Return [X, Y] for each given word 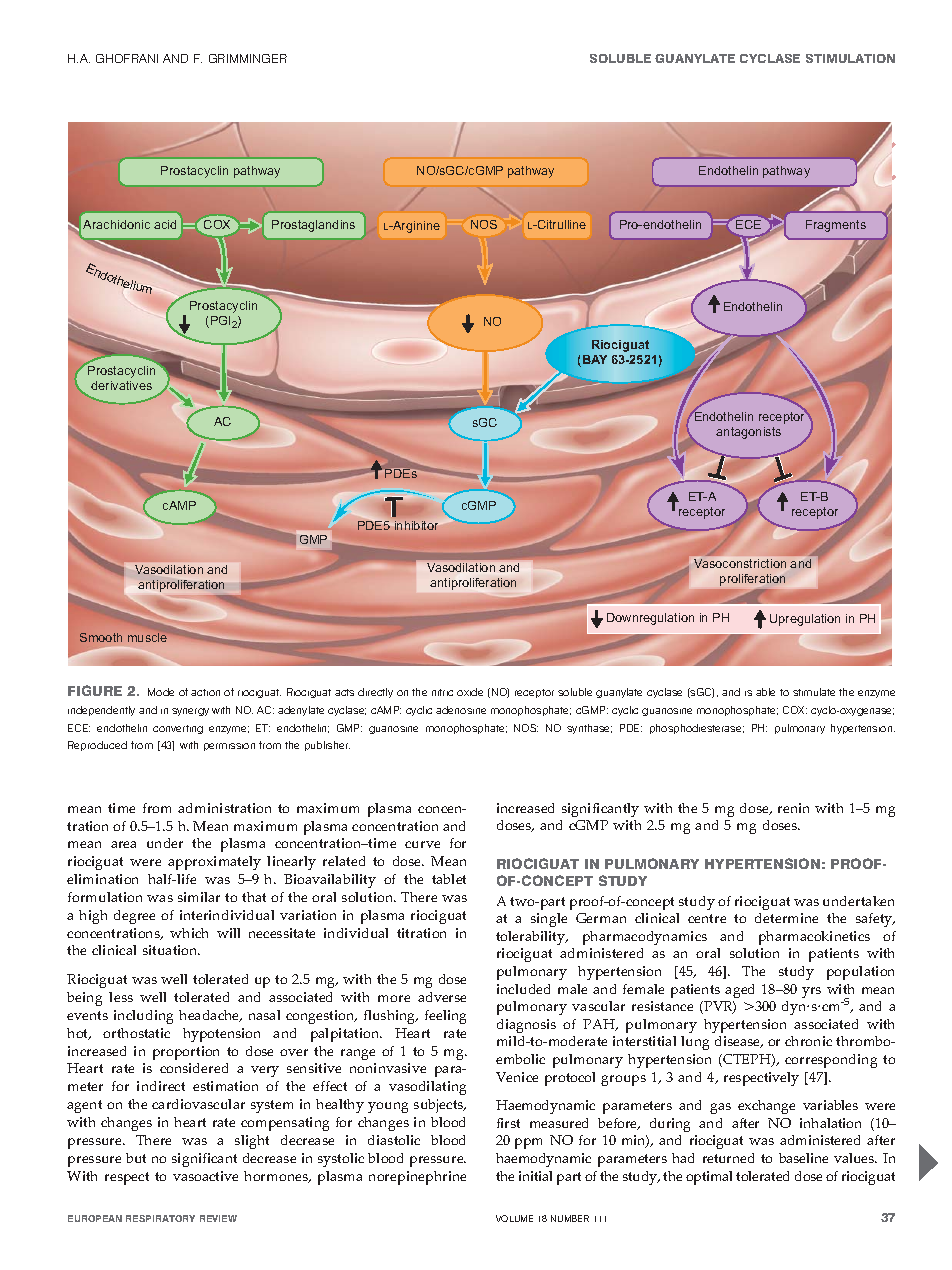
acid [165, 224]
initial [535, 1176]
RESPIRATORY [160, 1218]
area [123, 844]
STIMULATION [850, 58]
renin [793, 808]
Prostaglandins [313, 226]
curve [422, 844]
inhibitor [417, 525]
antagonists [748, 433]
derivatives [121, 385]
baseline [803, 1158]
